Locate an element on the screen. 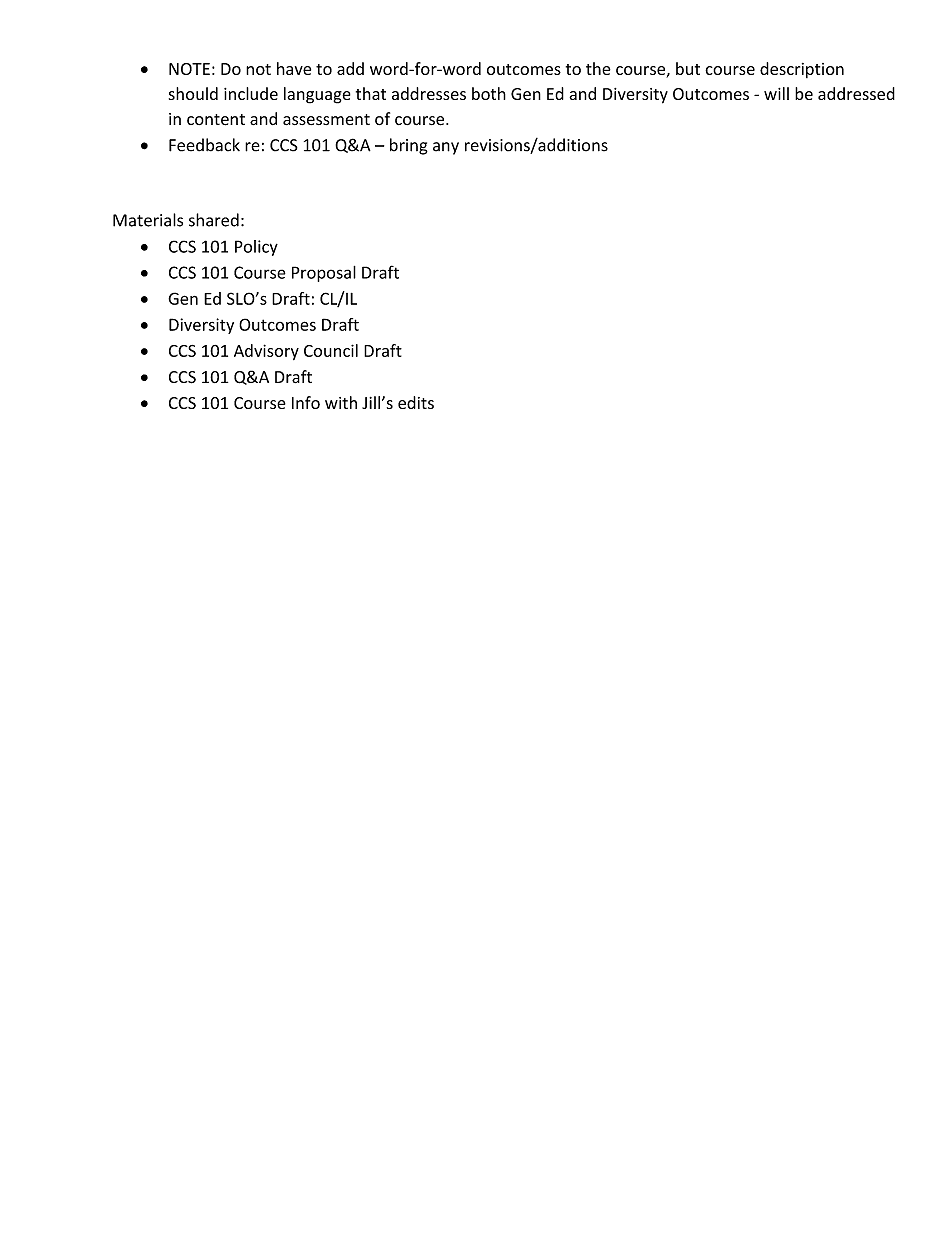 The width and height of the screenshot is (952, 1233). both is located at coordinates (489, 93).
